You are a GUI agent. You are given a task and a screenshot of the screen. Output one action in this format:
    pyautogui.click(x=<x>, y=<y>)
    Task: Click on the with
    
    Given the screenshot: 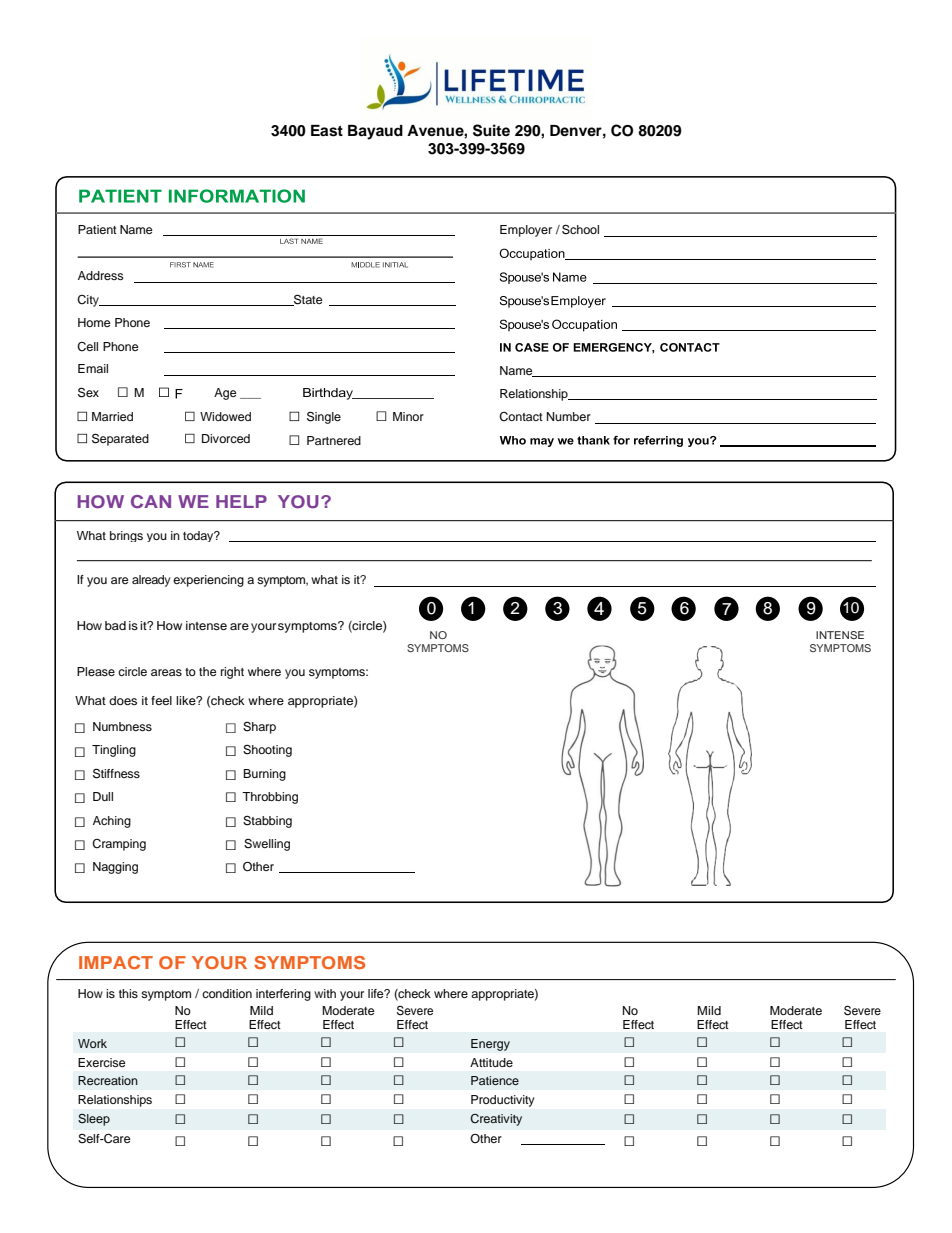 What is the action you would take?
    pyautogui.click(x=325, y=993)
